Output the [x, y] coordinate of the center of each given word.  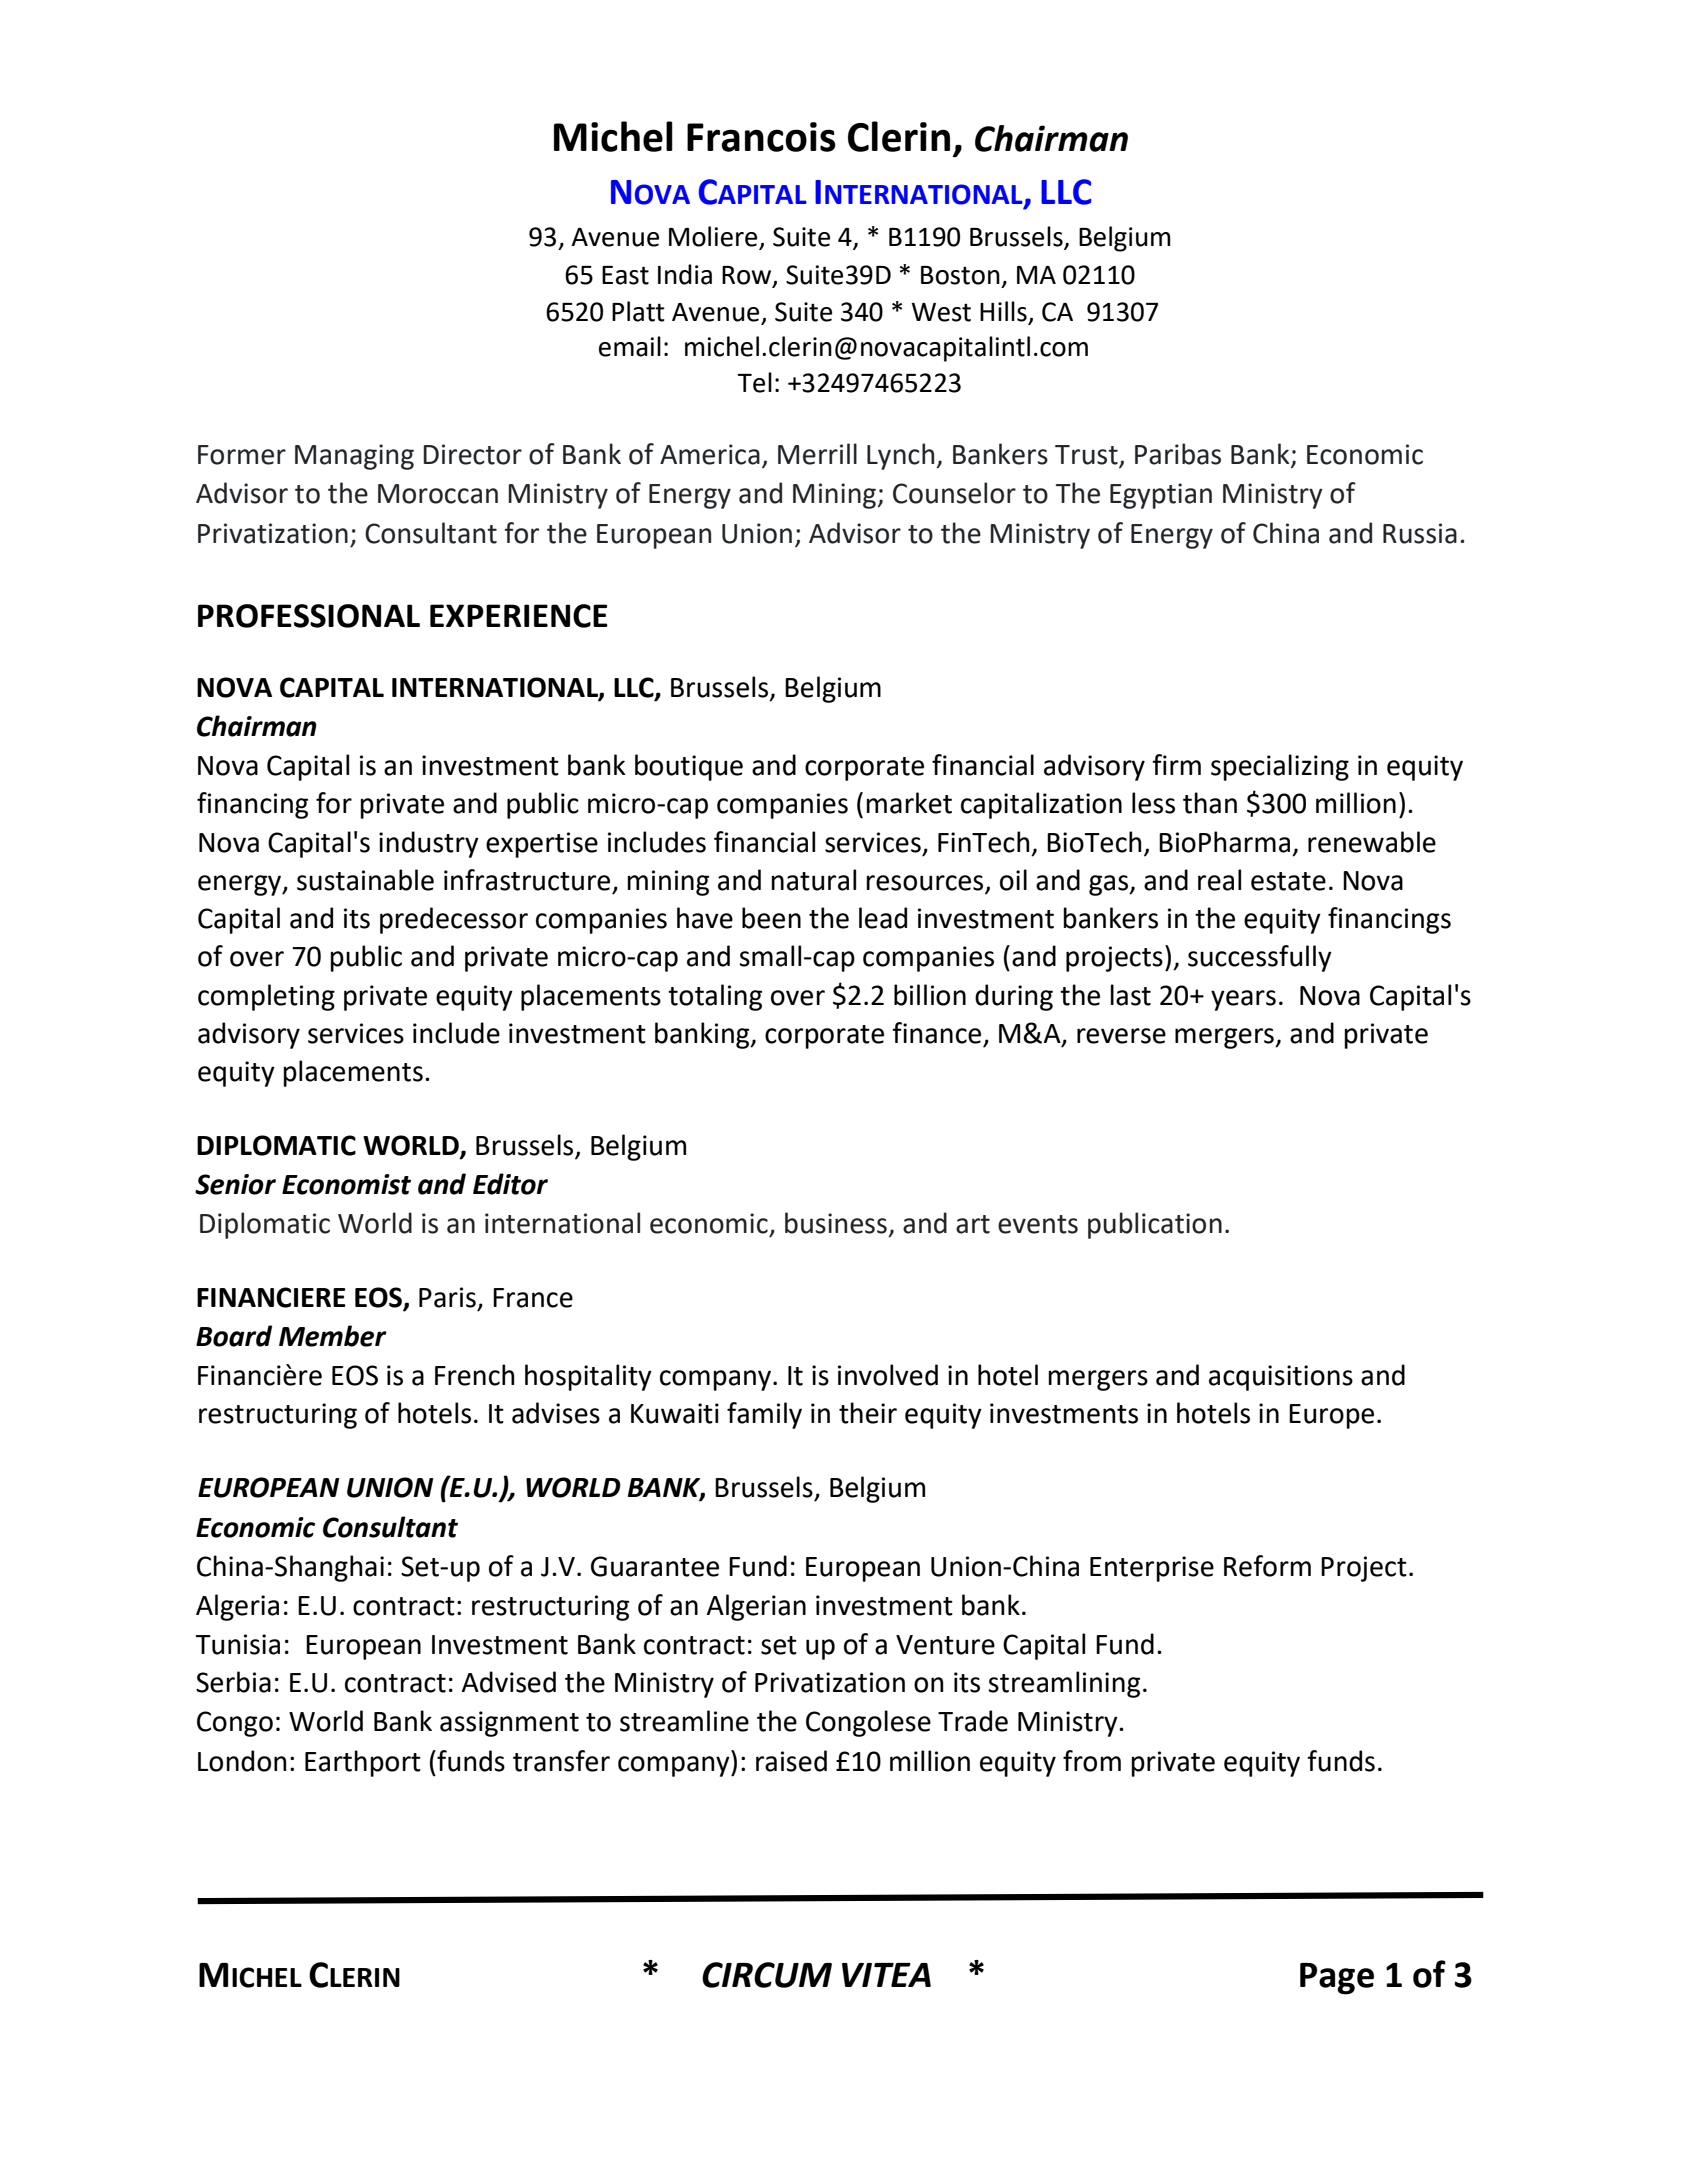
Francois [761, 137]
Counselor [954, 493]
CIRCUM [767, 1975]
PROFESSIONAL [309, 616]
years [1243, 1000]
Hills [1004, 312]
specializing [1280, 767]
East [625, 275]
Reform [1267, 1566]
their [868, 1413]
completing [266, 997]
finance [936, 1033]
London [242, 1761]
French [475, 1375]
